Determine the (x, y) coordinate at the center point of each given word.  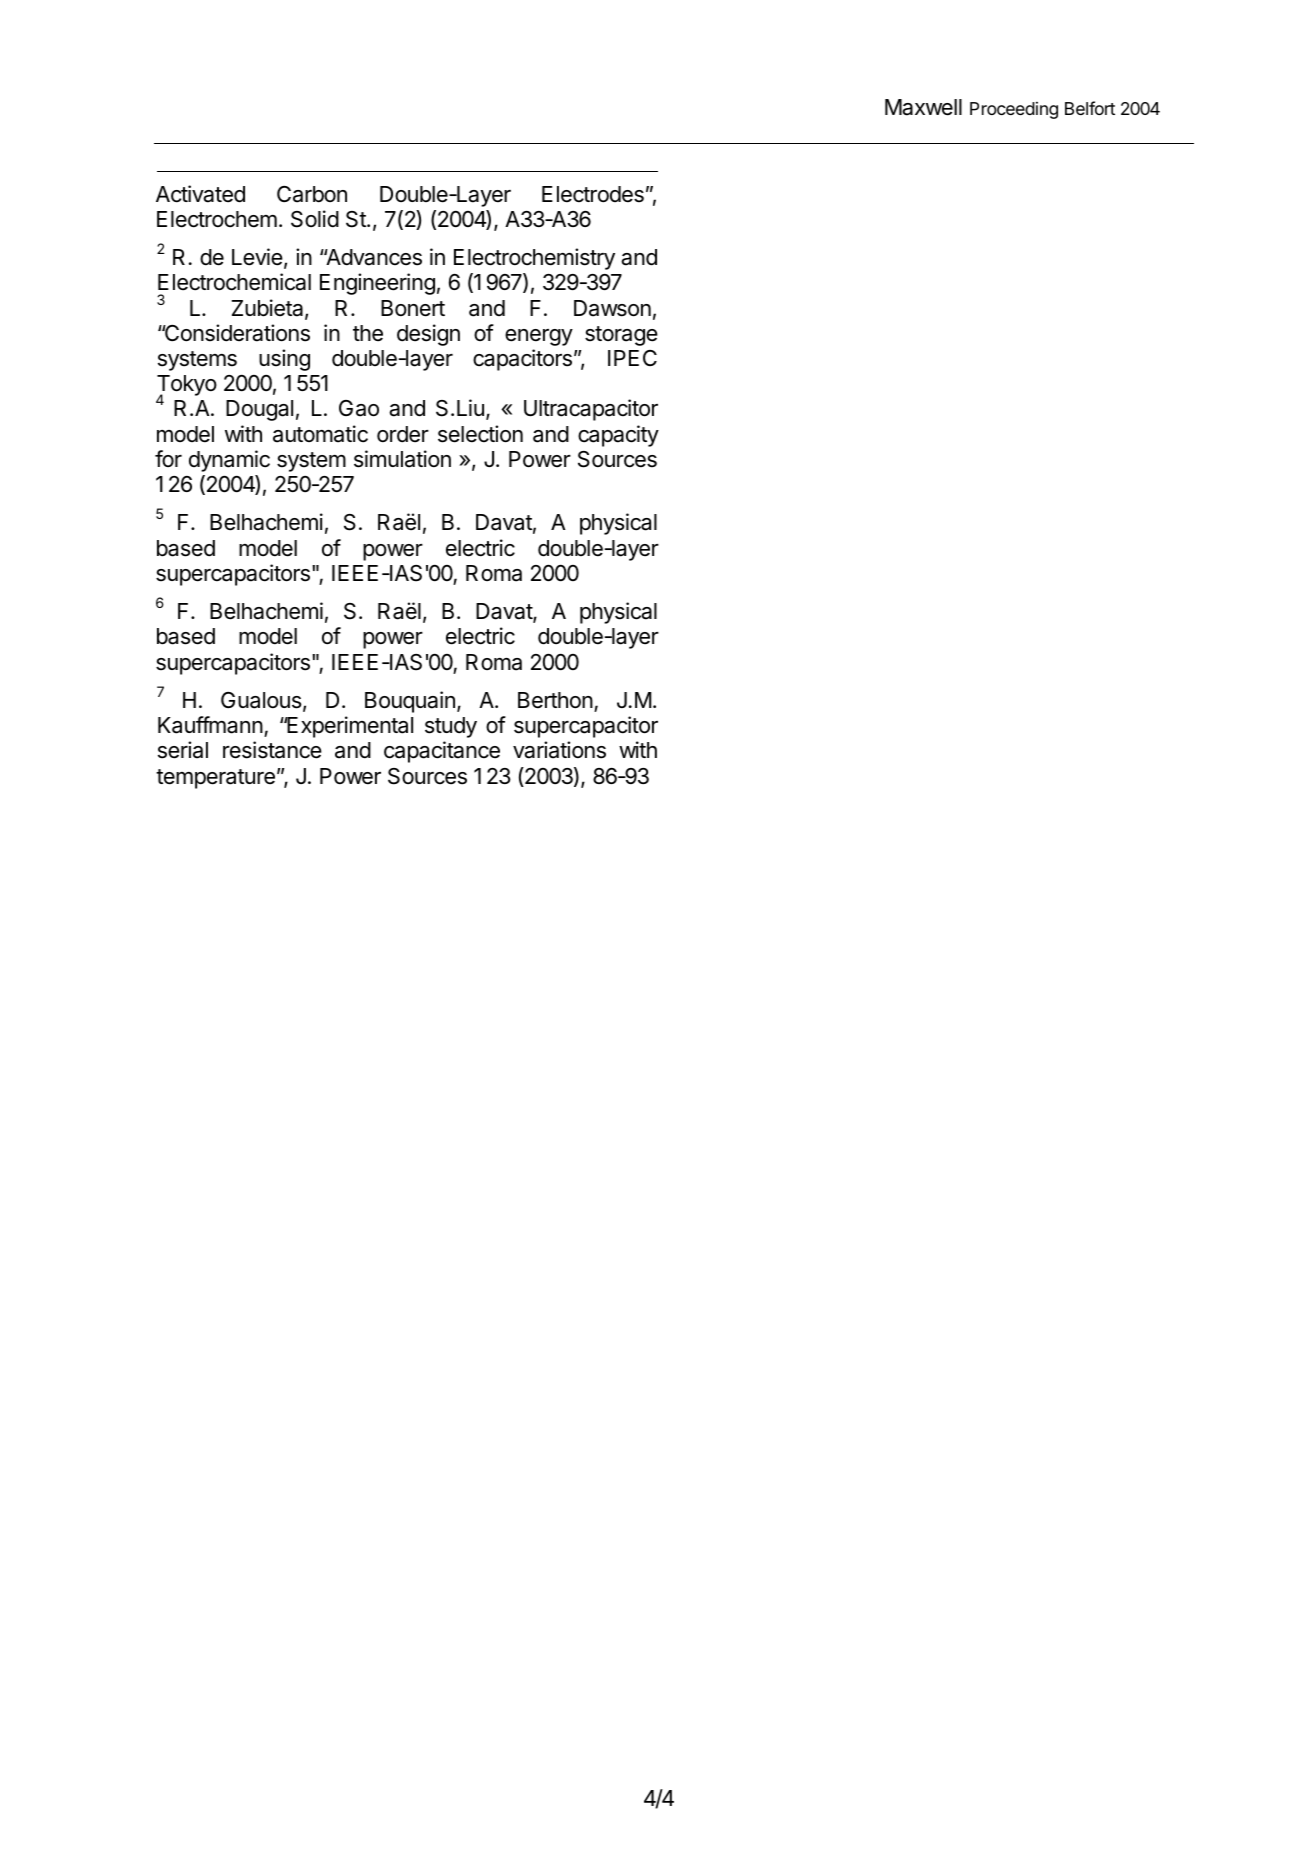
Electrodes (593, 194)
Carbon (312, 194)
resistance (272, 750)
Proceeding (1014, 110)
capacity (618, 436)
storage (621, 336)
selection (480, 434)
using (284, 360)
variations (559, 750)
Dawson (612, 308)
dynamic (229, 461)
